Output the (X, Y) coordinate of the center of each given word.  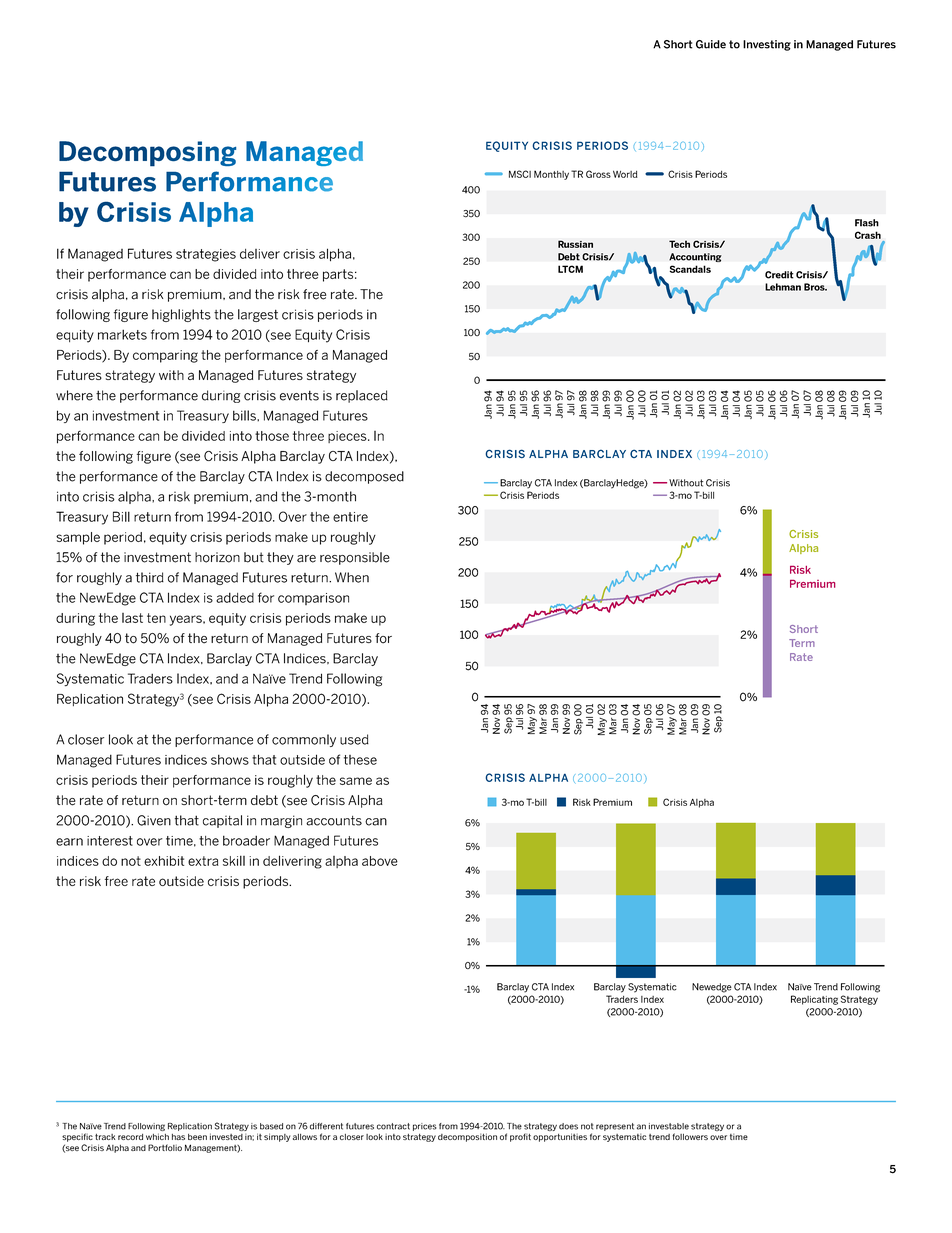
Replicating (814, 1000)
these (360, 760)
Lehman (783, 287)
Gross (598, 174)
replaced (362, 396)
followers (690, 1136)
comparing (165, 356)
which (157, 1136)
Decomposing (147, 154)
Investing (767, 45)
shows (230, 759)
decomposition (467, 1137)
